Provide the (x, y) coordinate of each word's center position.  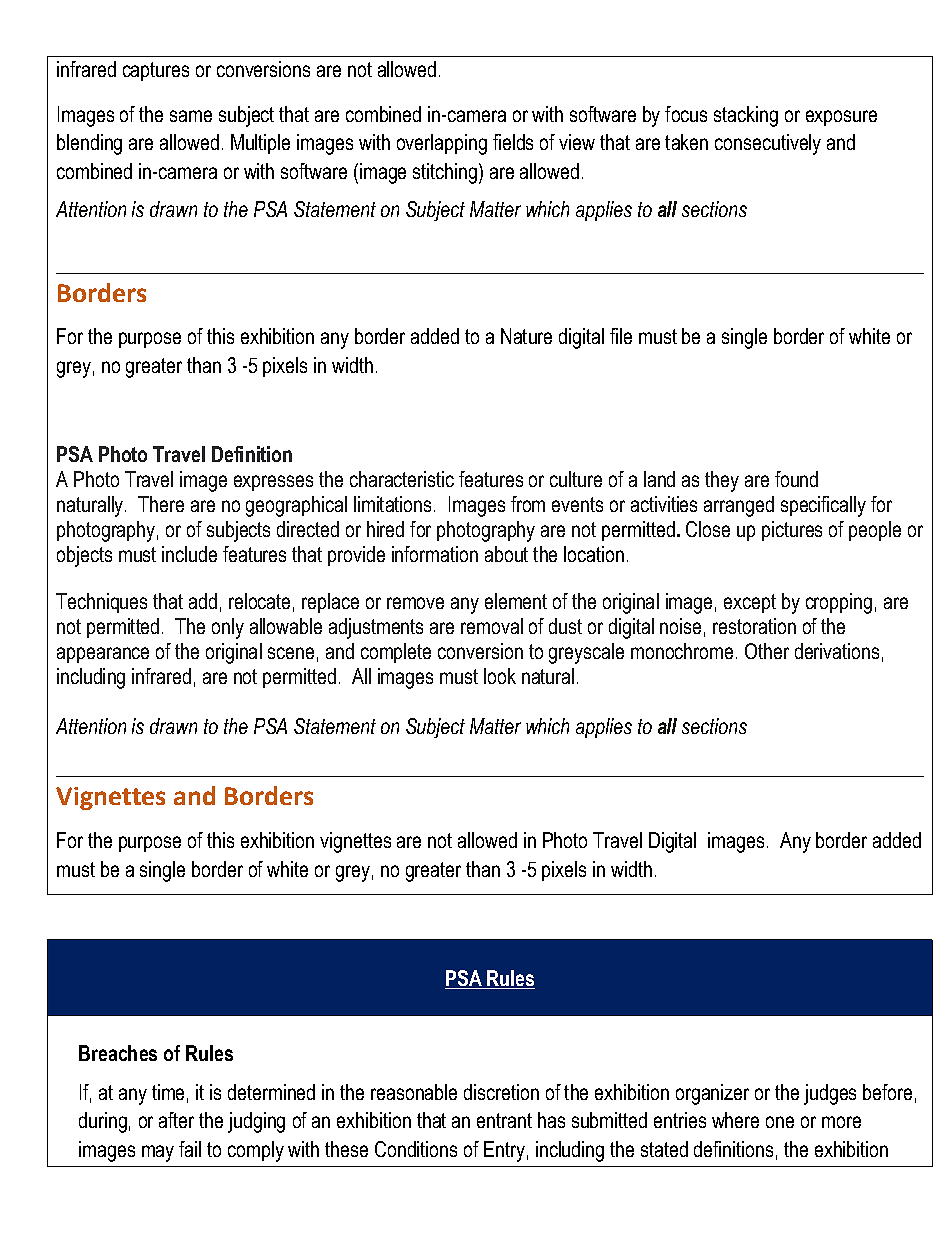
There (161, 504)
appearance (103, 655)
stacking (746, 116)
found (796, 479)
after (176, 1120)
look (500, 676)
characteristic (402, 479)
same (191, 116)
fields (513, 142)
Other (767, 651)
